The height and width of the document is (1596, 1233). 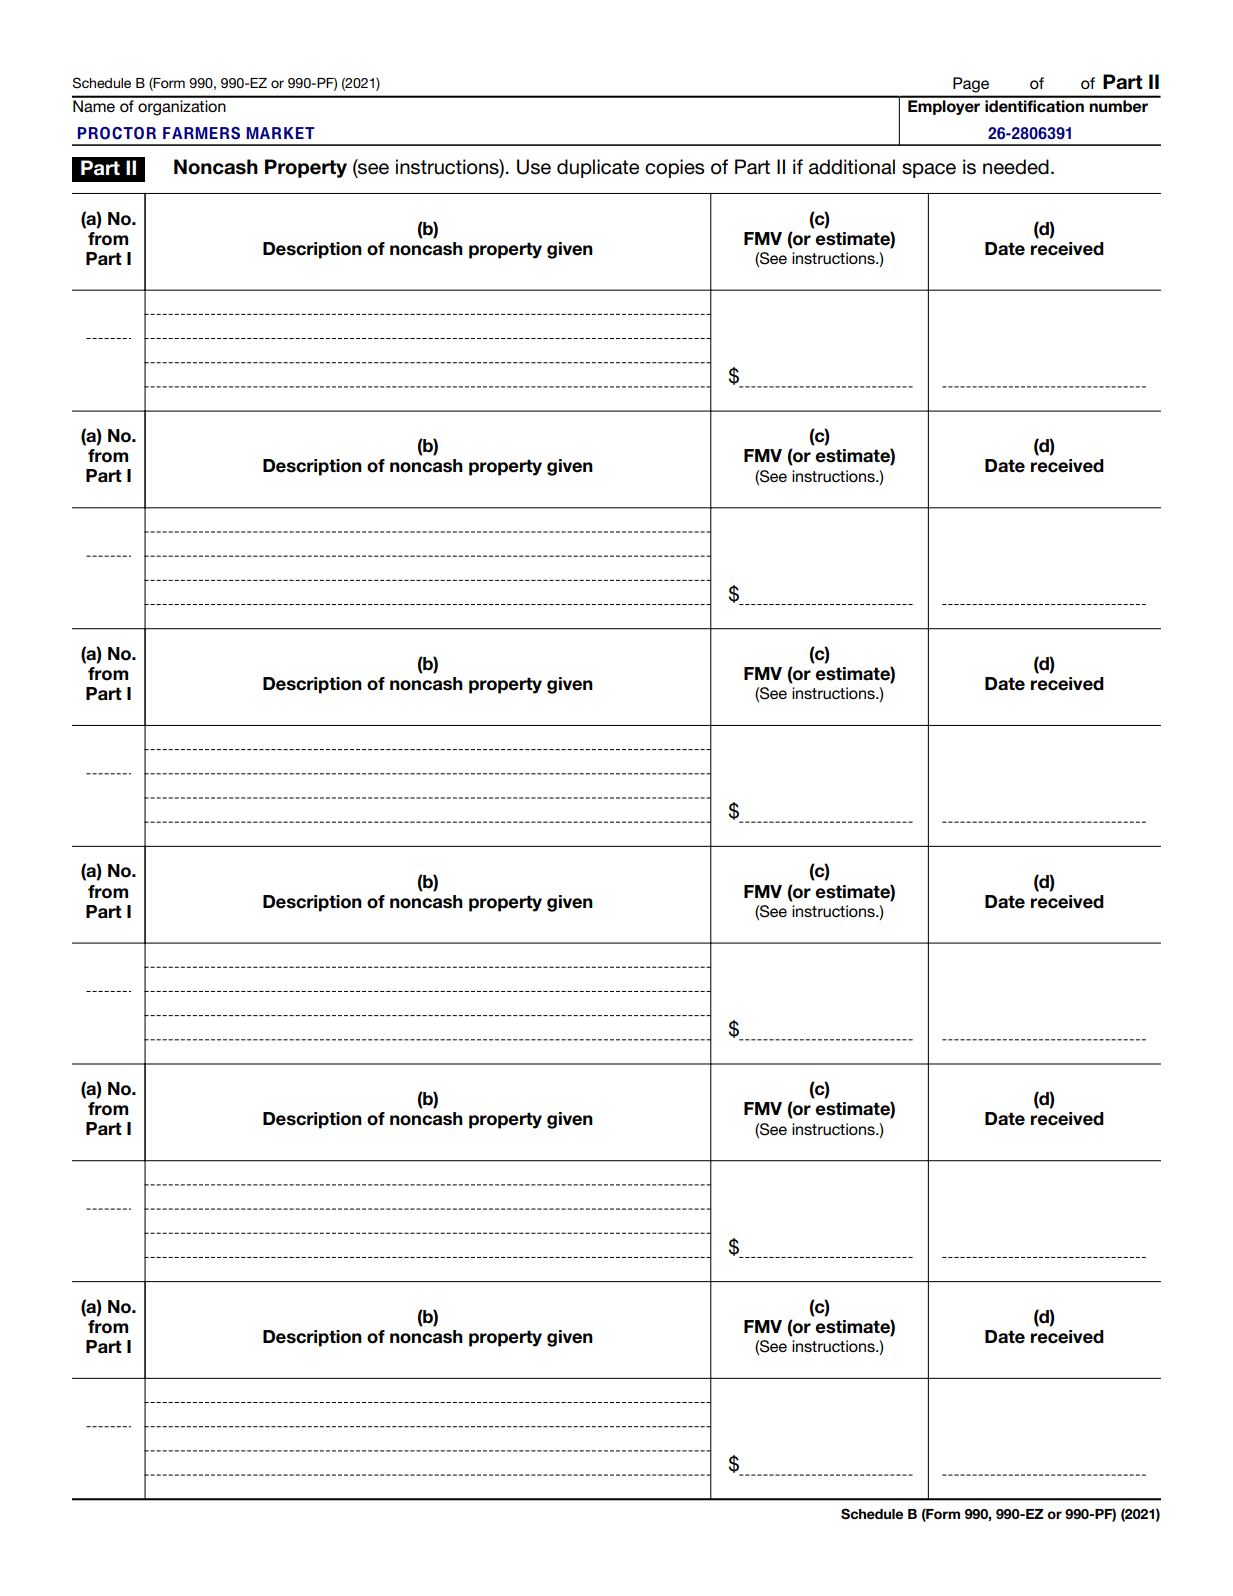 What do you see at coordinates (534, 167) in the document?
I see `Use` at bounding box center [534, 167].
